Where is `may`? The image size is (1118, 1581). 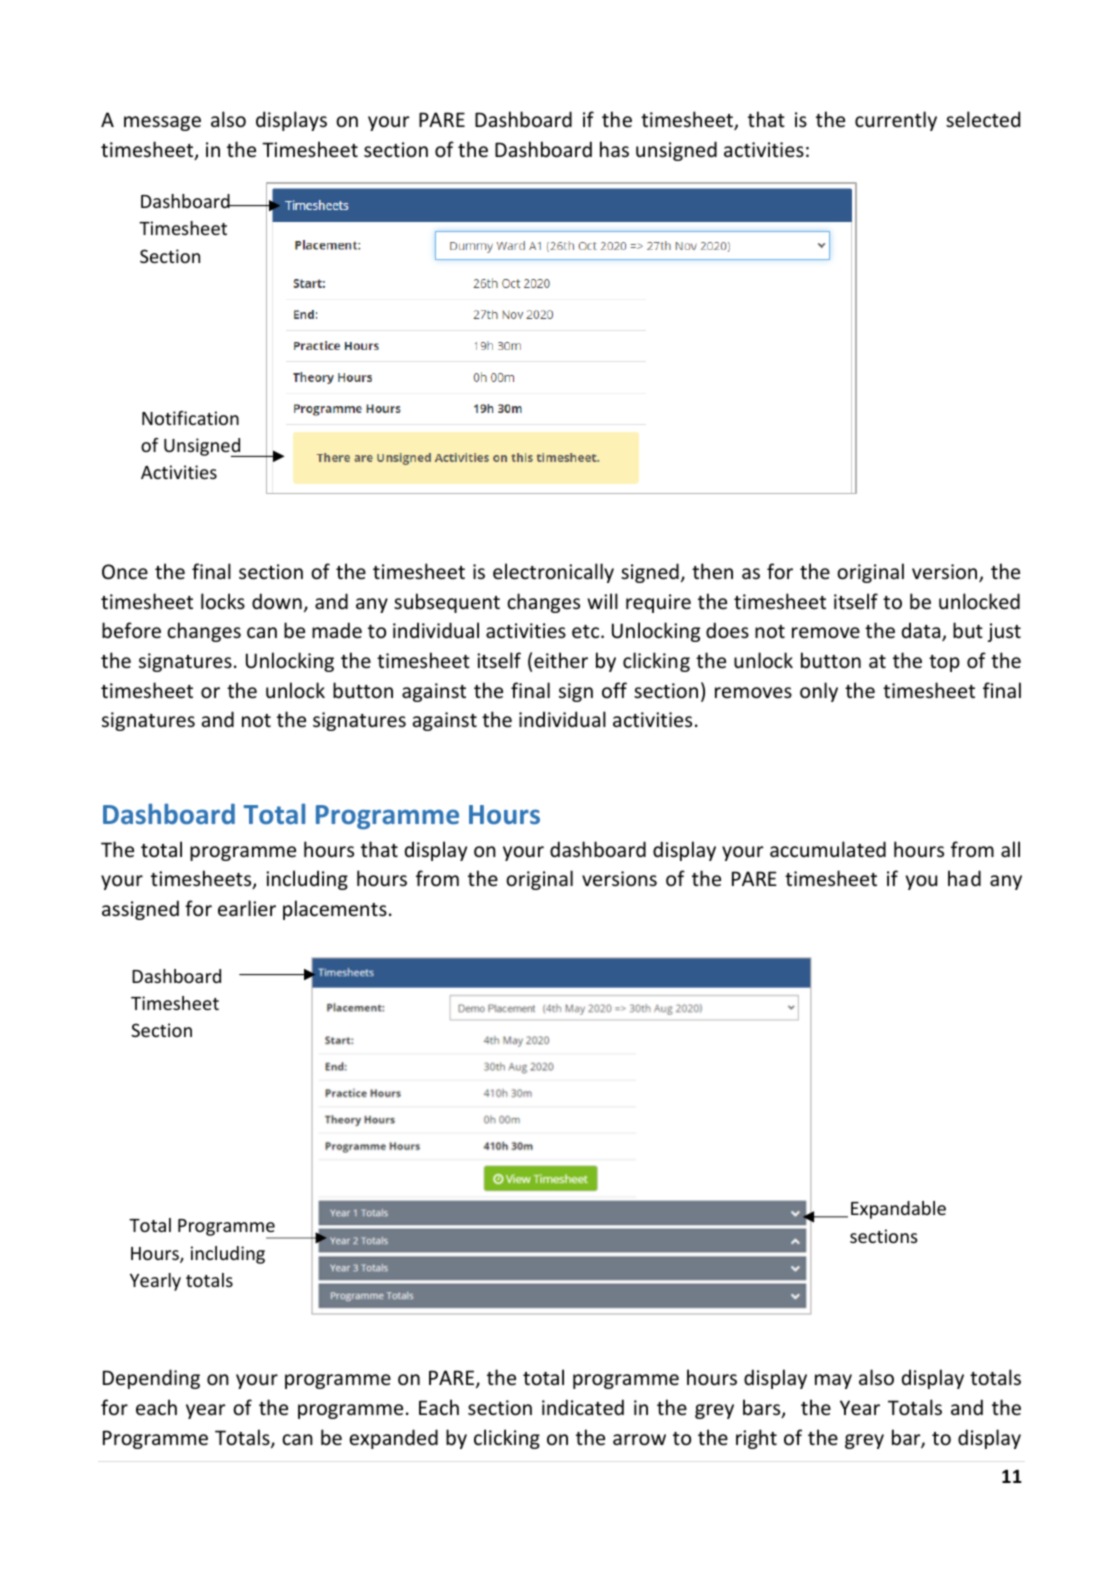
may is located at coordinates (833, 1381).
